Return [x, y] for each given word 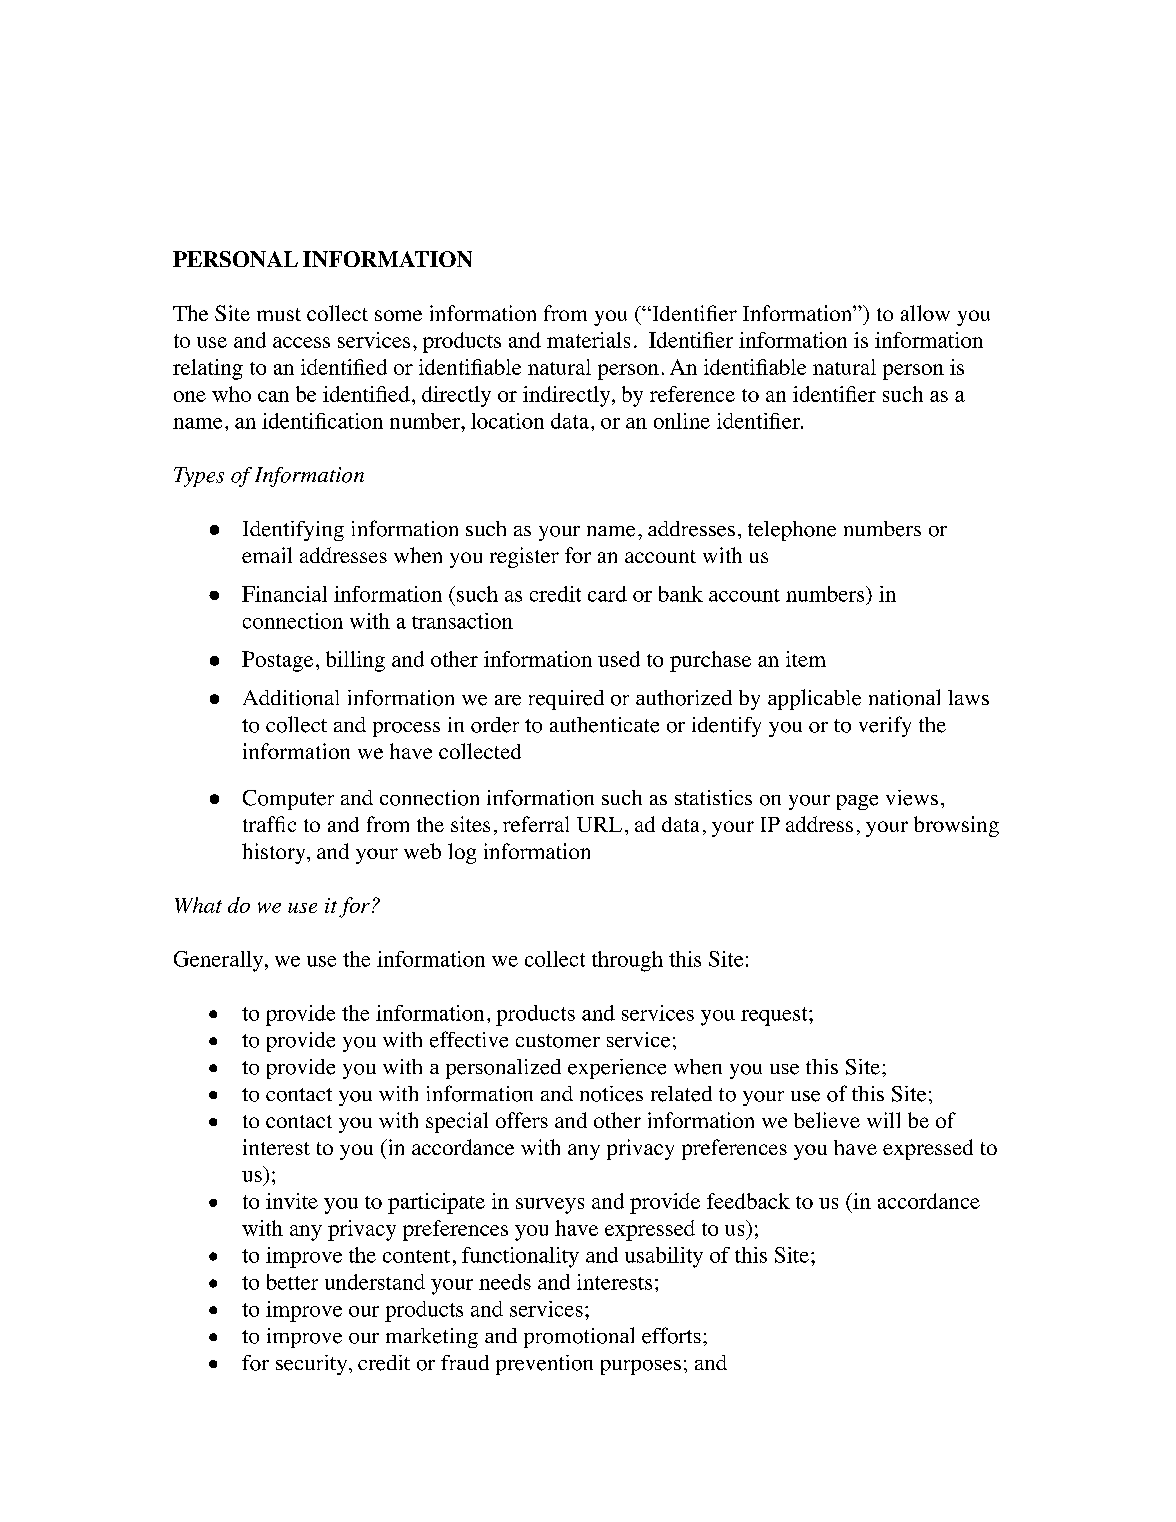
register [524, 557]
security [313, 1365]
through [627, 961]
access [301, 342]
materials [588, 340]
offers [522, 1120]
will [883, 1120]
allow [925, 313]
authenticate [604, 725]
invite [292, 1201]
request [775, 1016]
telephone [792, 531]
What [198, 905]
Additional [291, 698]
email [267, 555]
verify [885, 726]
